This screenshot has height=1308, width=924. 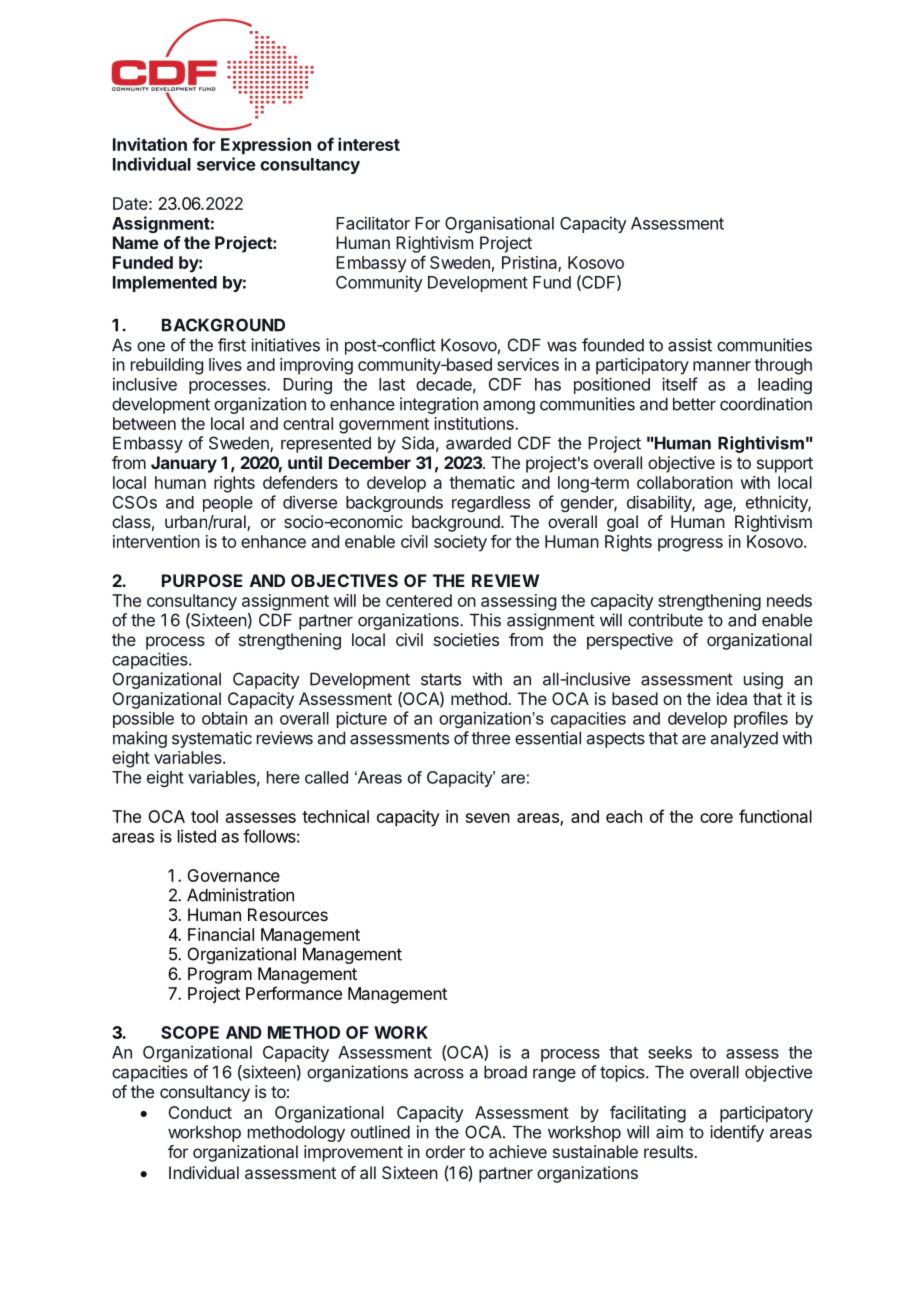 I want to click on contribute, so click(x=665, y=620).
